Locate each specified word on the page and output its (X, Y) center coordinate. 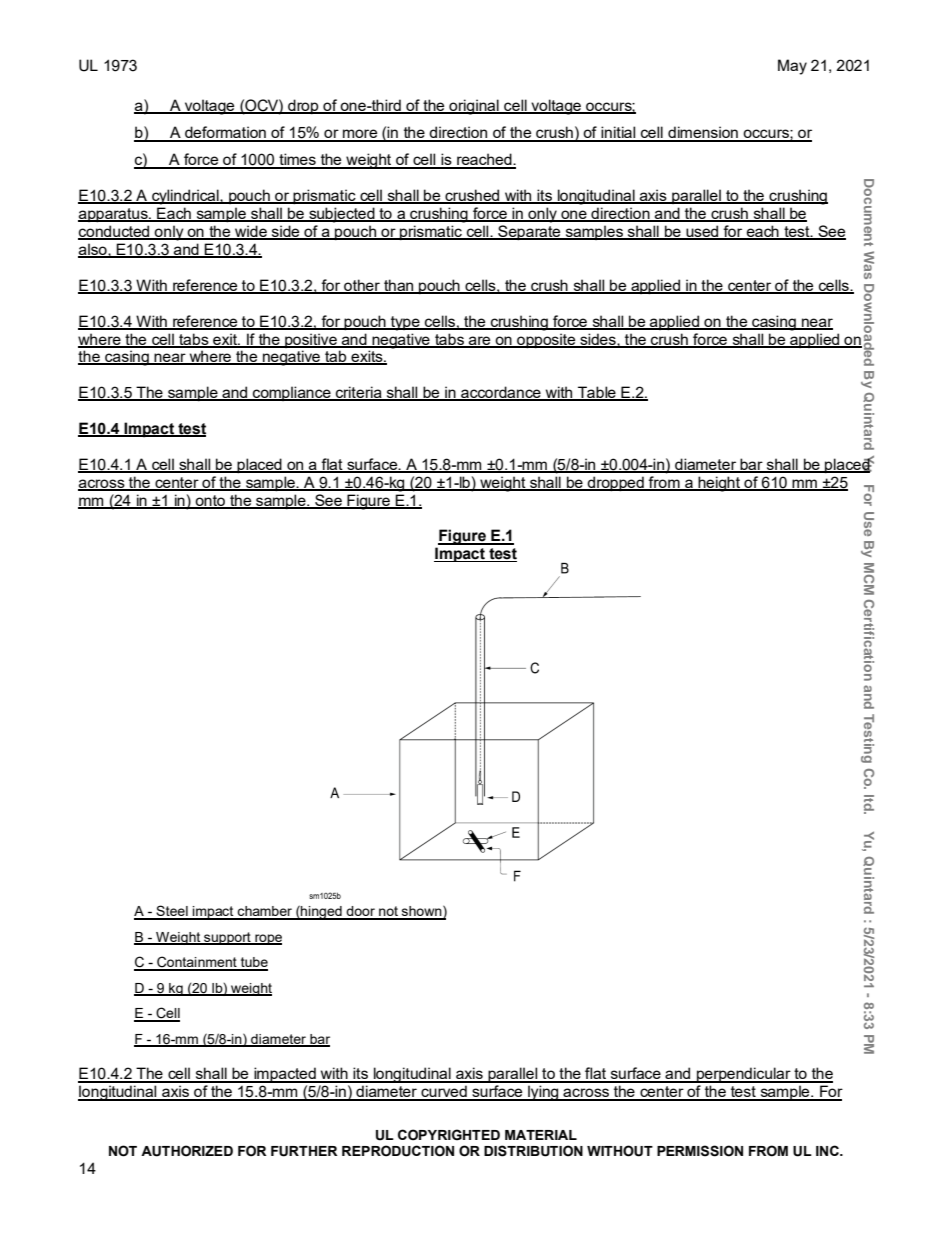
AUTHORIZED (187, 1151)
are (480, 341)
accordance (501, 393)
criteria (359, 393)
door (361, 912)
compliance (292, 393)
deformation (225, 133)
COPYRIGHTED (449, 1135)
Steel (172, 912)
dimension (703, 133)
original (474, 107)
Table (597, 393)
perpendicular (744, 1075)
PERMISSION (700, 1151)
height (719, 484)
